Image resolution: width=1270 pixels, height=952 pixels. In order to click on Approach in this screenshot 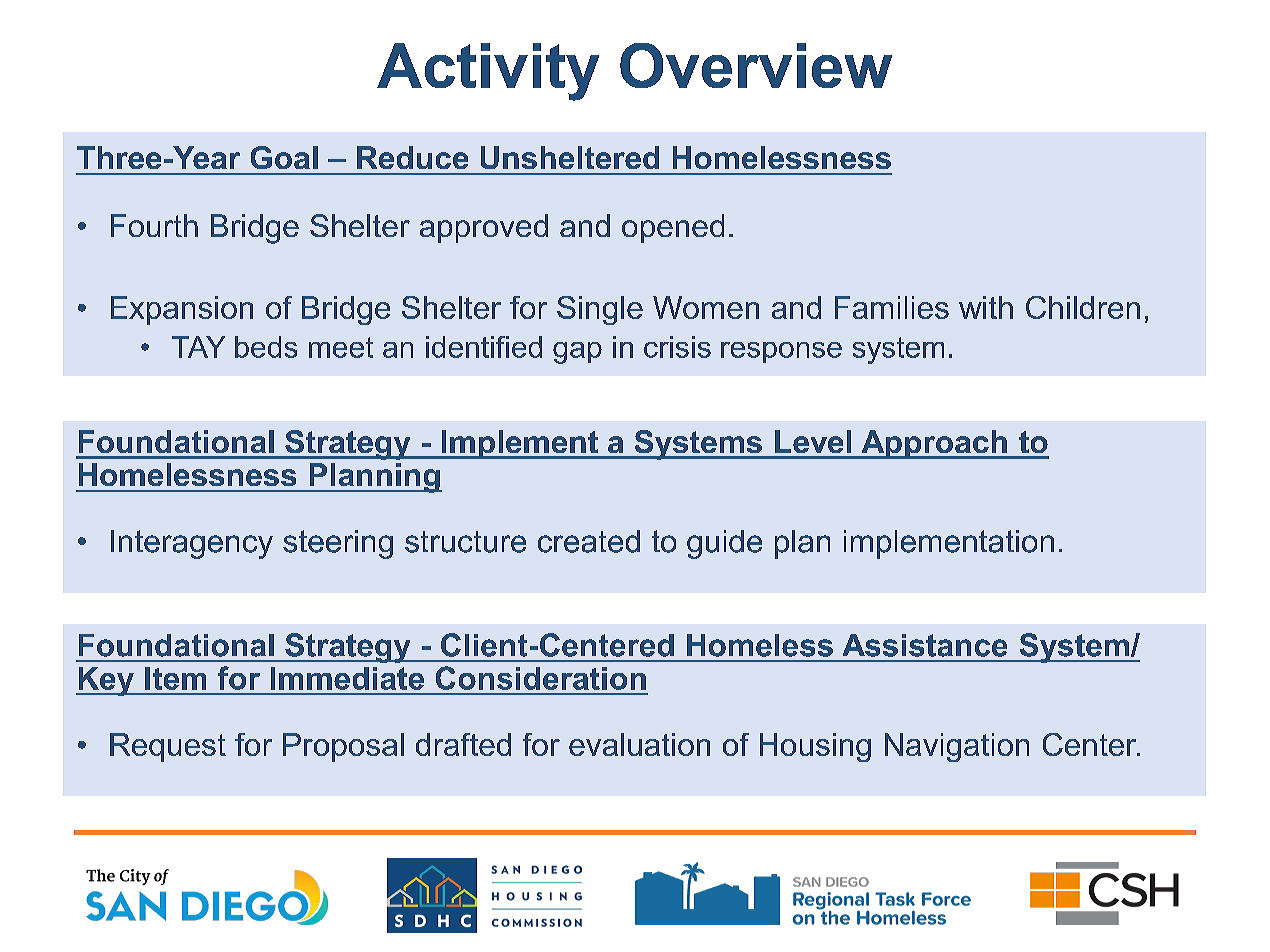, I will do `click(934, 444)`.
